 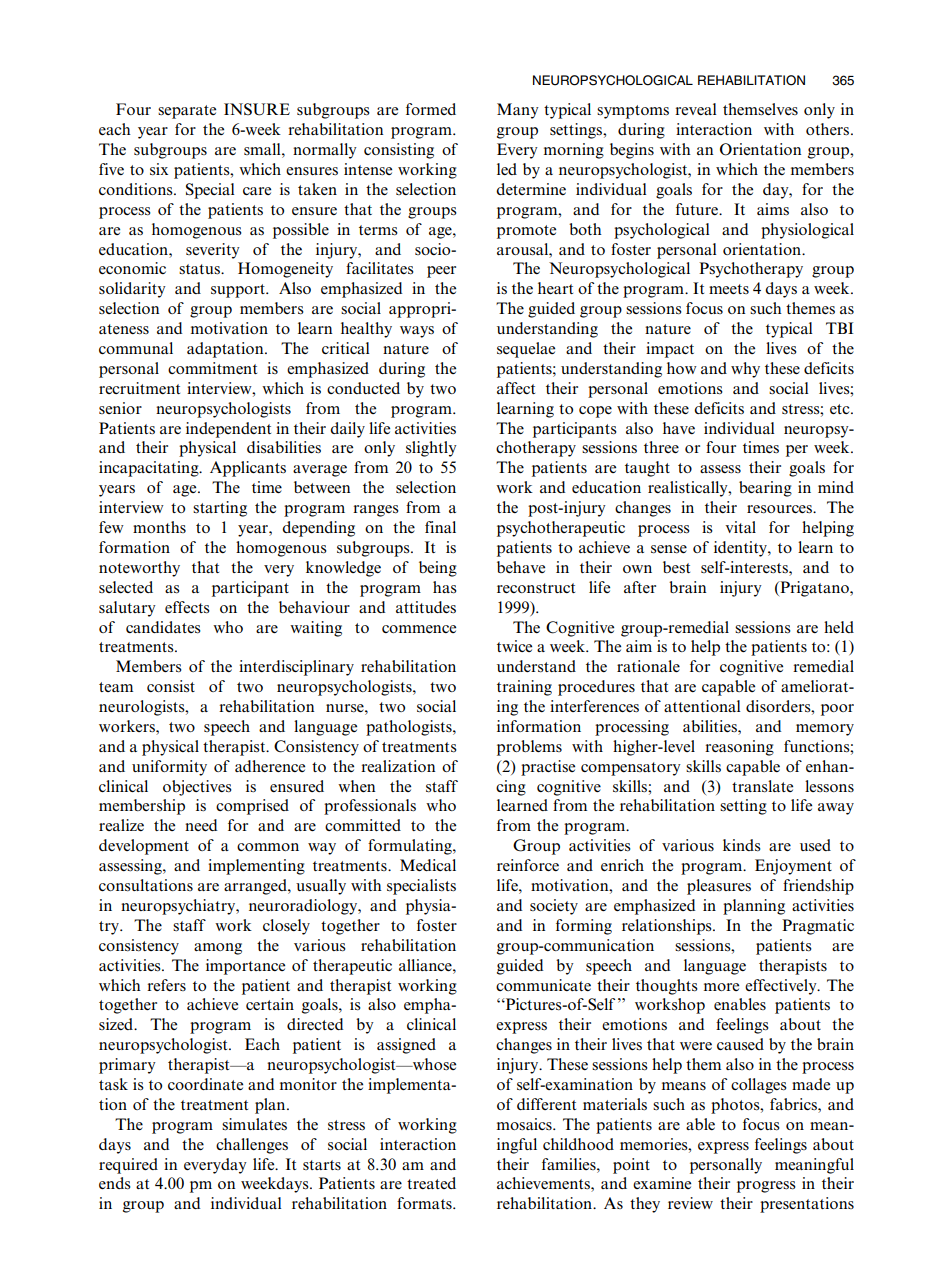 What do you see at coordinates (428, 865) in the page?
I see `Medical` at bounding box center [428, 865].
